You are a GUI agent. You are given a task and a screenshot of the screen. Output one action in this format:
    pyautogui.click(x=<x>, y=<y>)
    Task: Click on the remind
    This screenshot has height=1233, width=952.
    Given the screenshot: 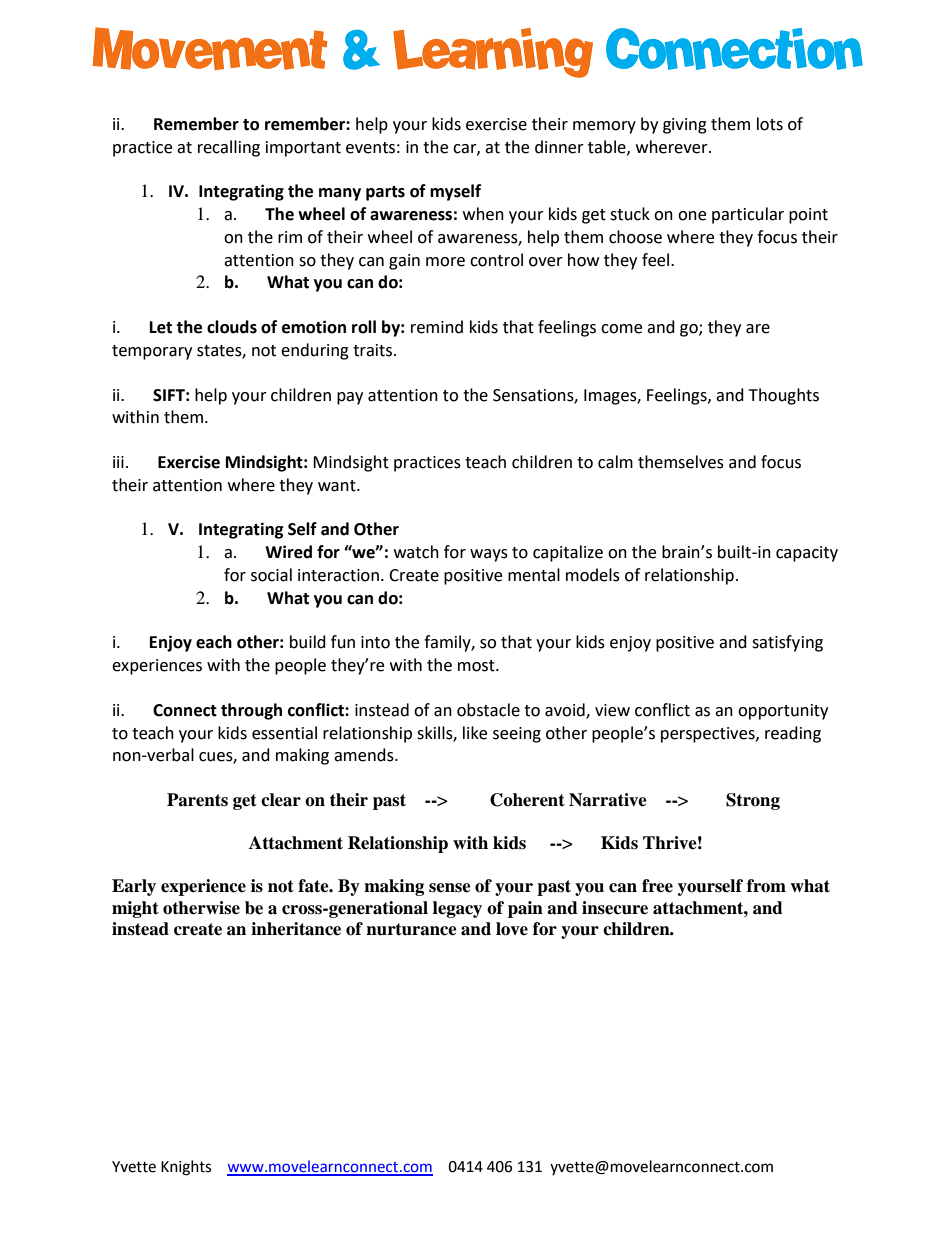 What is the action you would take?
    pyautogui.click(x=437, y=327)
